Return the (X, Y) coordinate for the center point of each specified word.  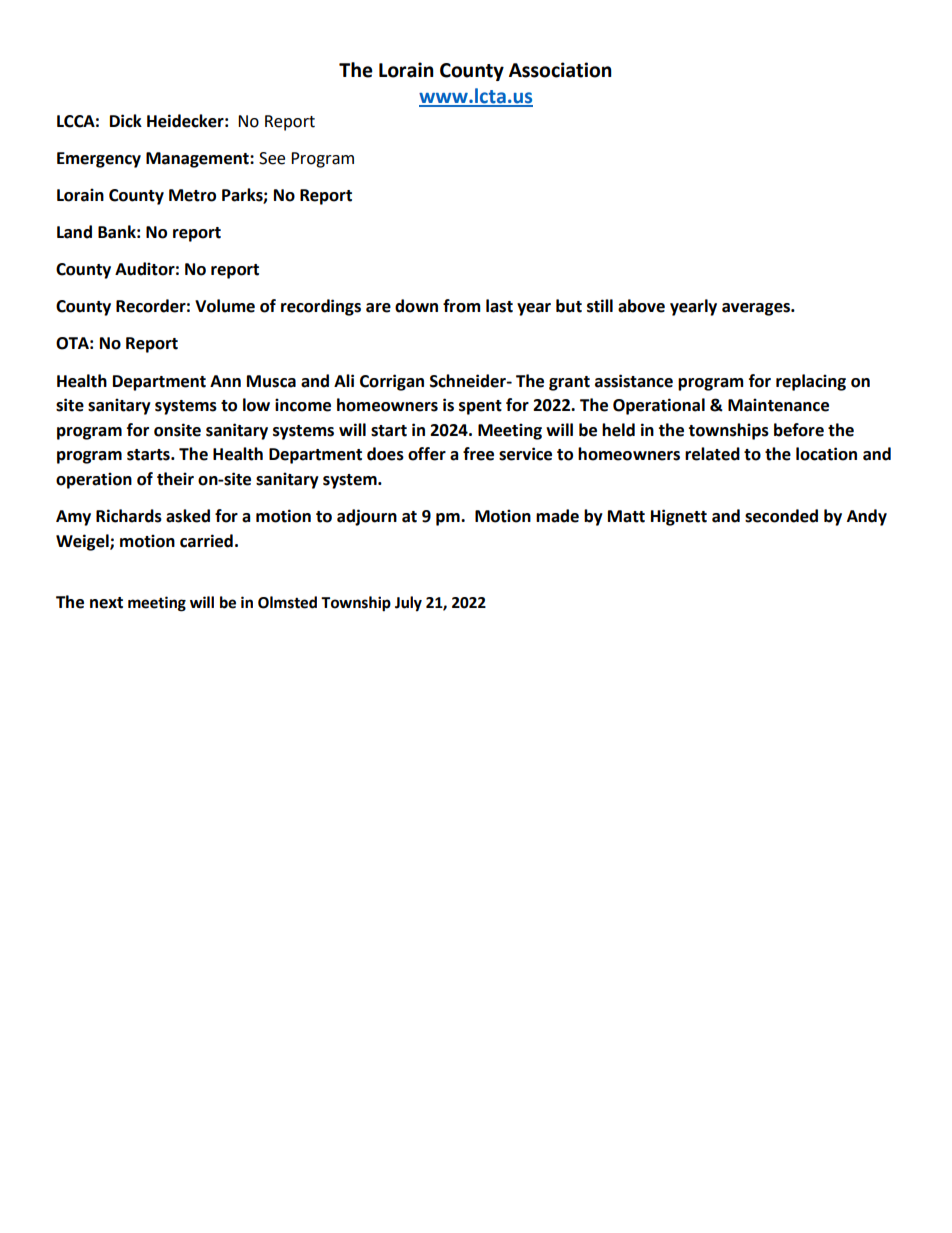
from (462, 306)
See (272, 158)
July (408, 604)
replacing (811, 382)
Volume (225, 306)
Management (198, 160)
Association (560, 70)
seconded (781, 516)
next (106, 603)
